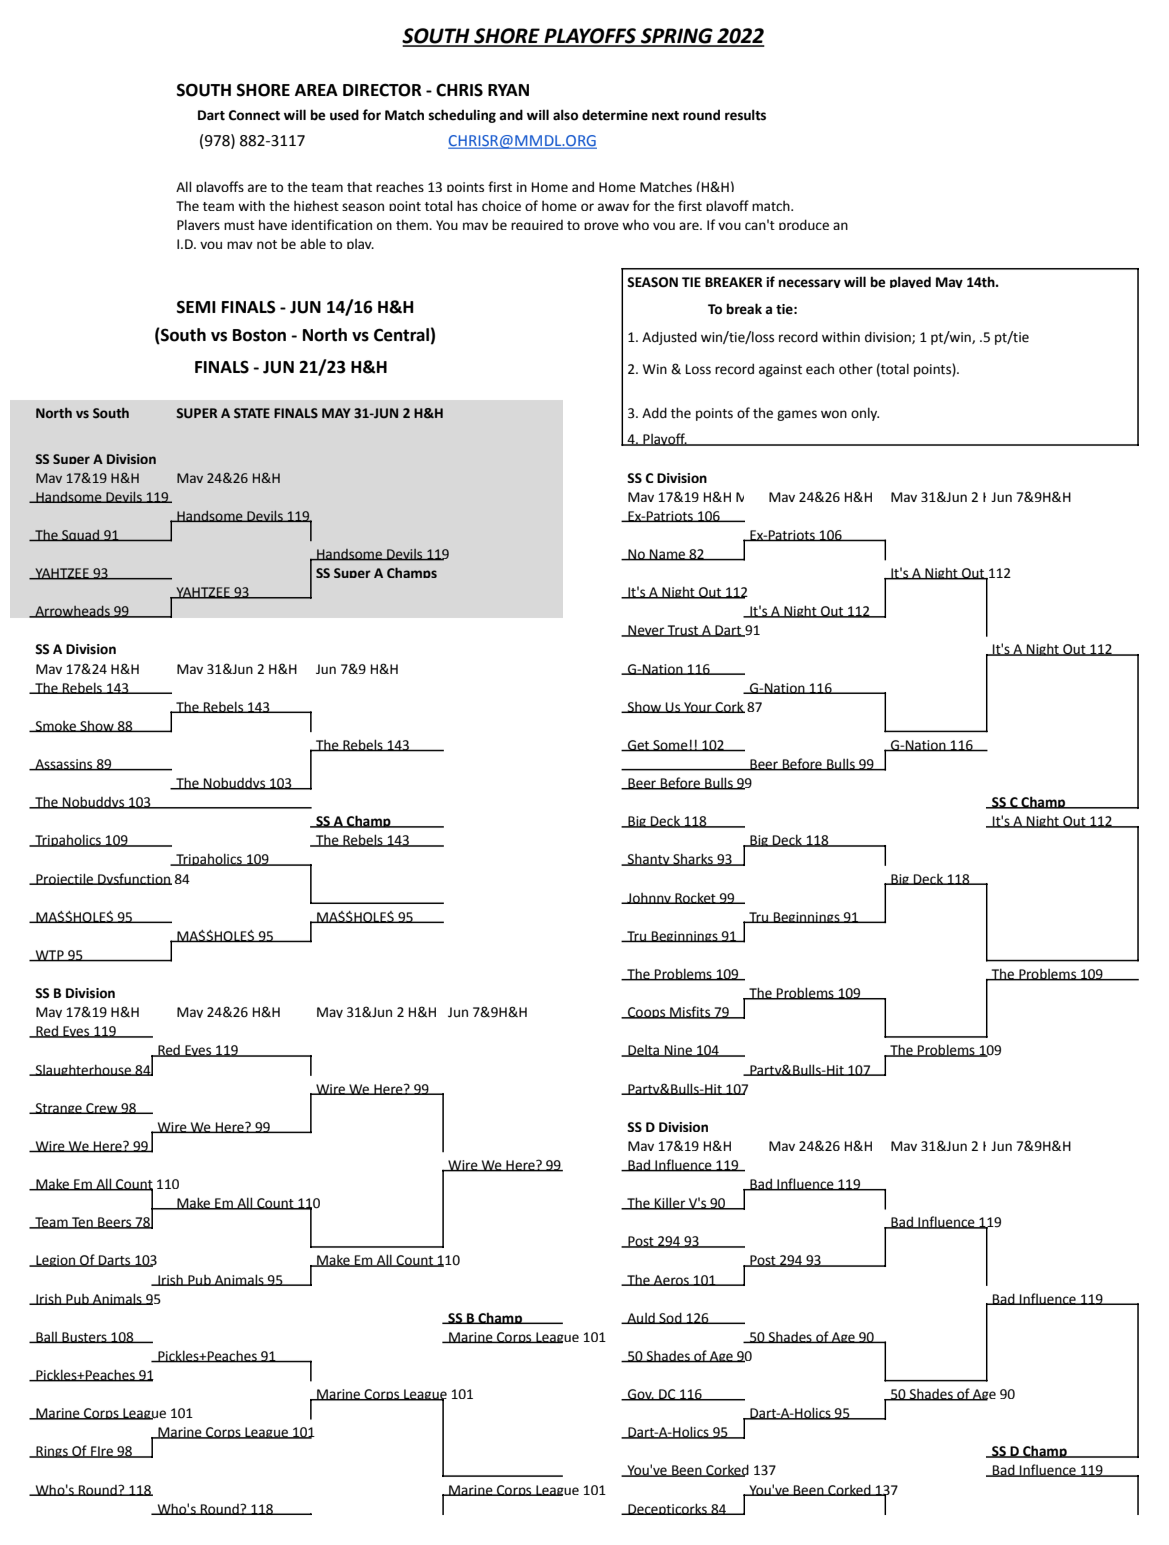  What do you see at coordinates (644, 1051) in the page?
I see `Delta` at bounding box center [644, 1051].
